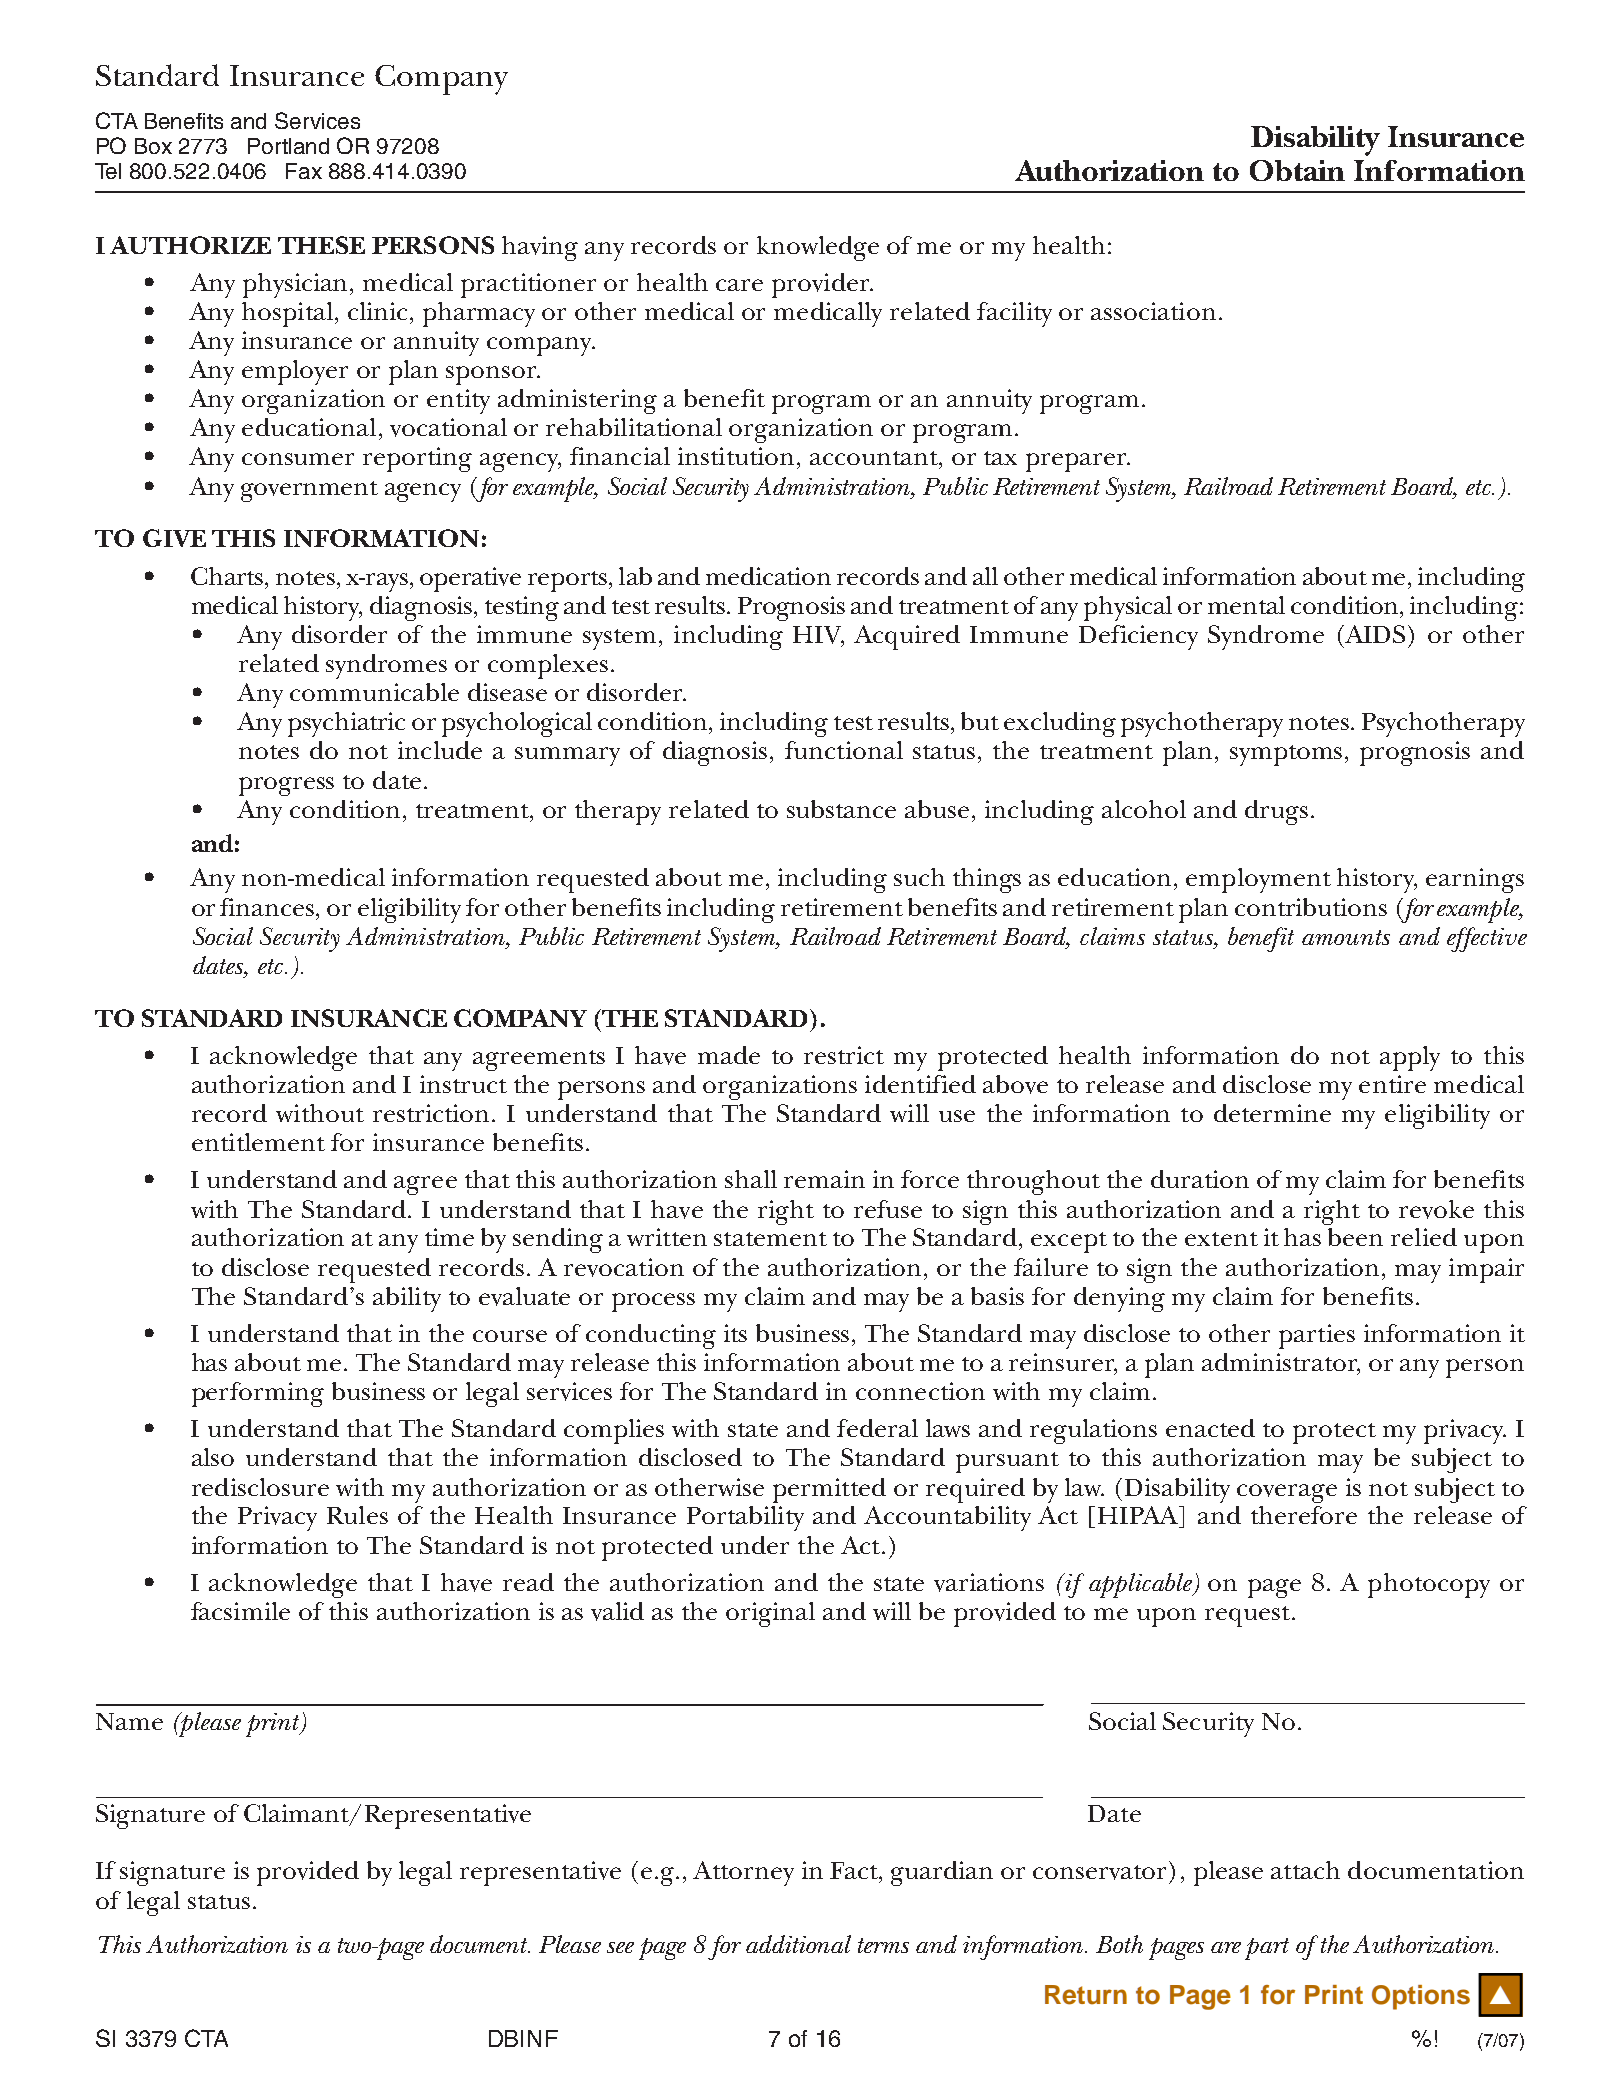  I want to click on Fax, so click(304, 171).
